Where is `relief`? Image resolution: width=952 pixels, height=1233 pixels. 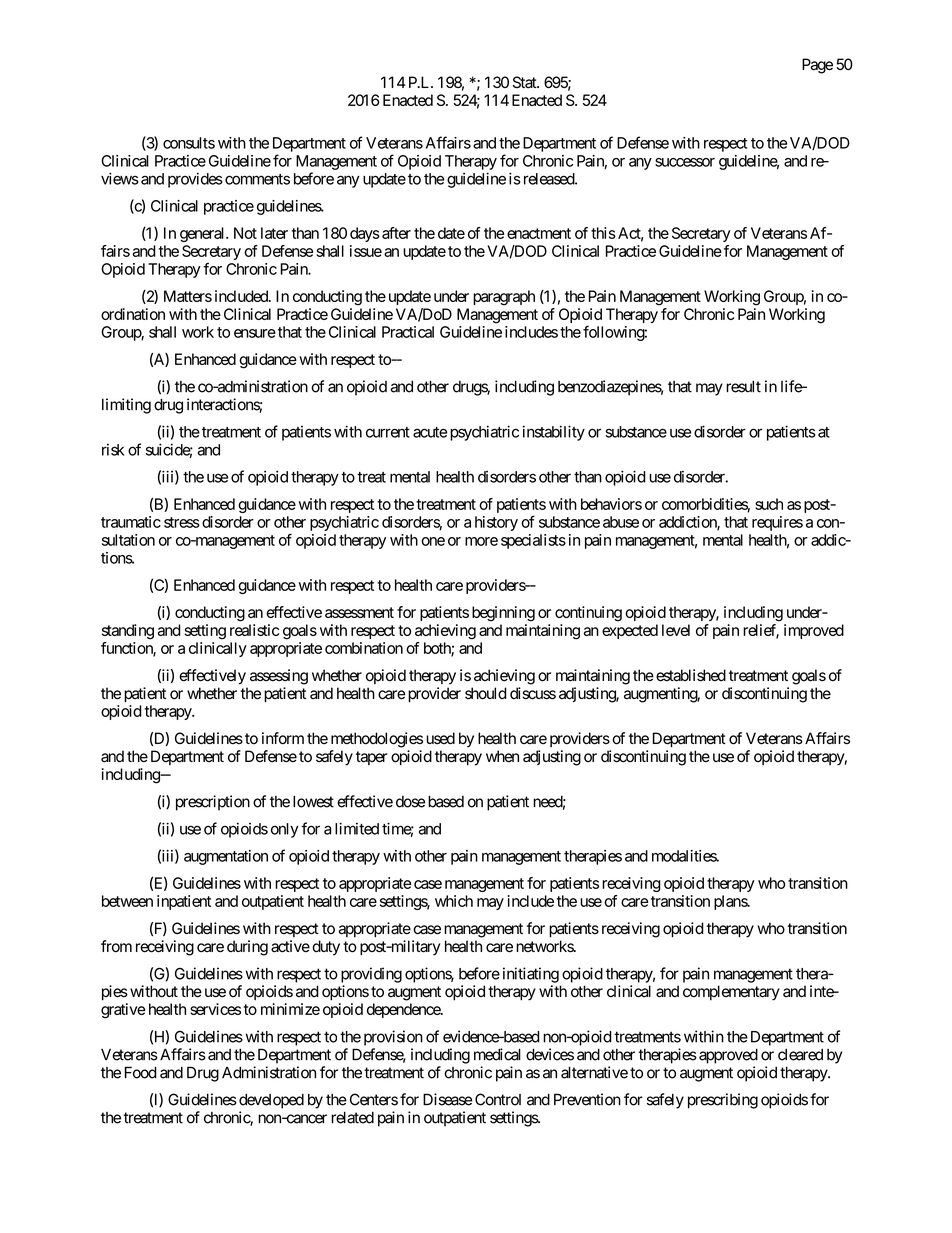 relief is located at coordinates (761, 631).
